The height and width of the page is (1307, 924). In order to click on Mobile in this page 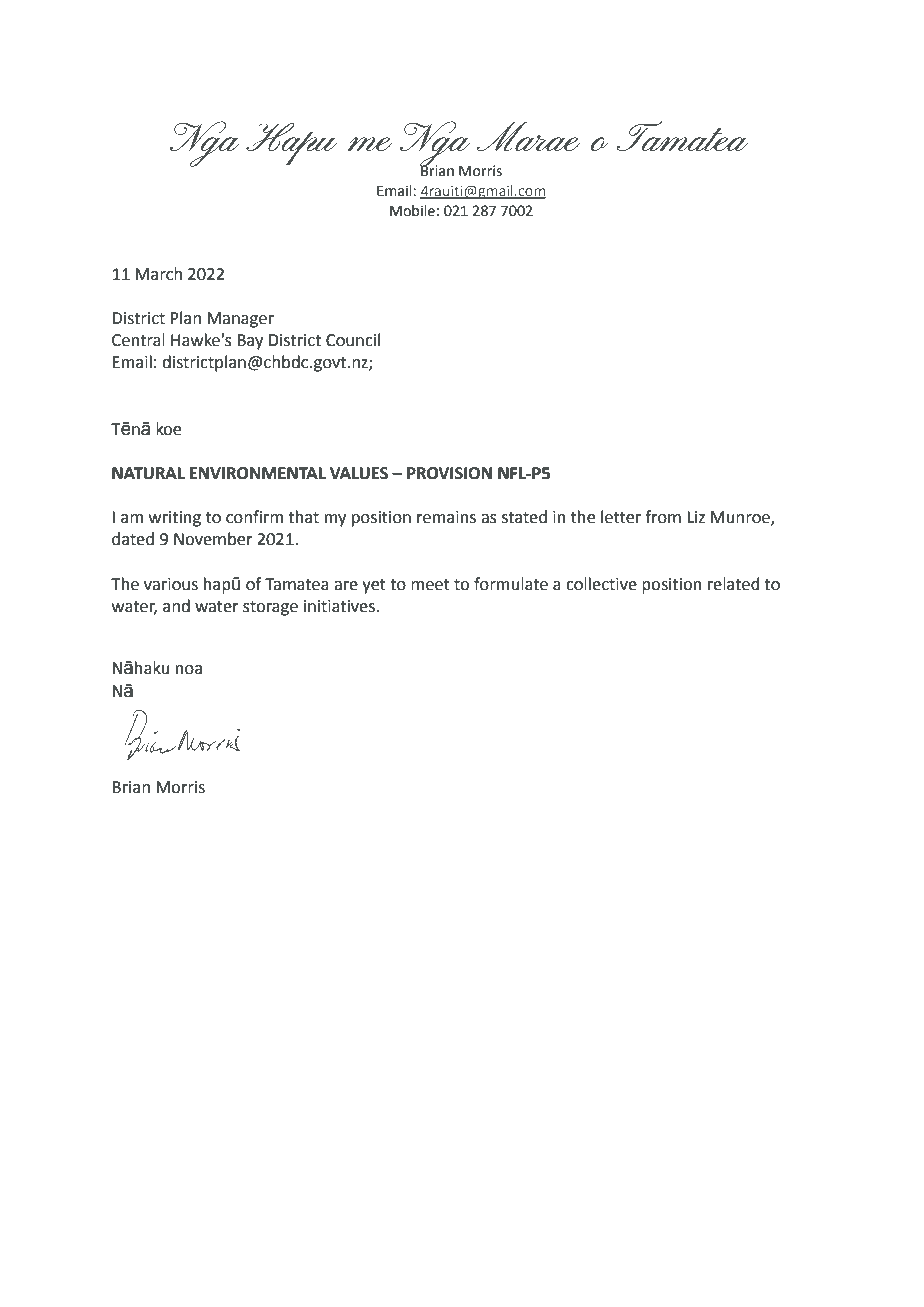, I will do `click(412, 211)`.
